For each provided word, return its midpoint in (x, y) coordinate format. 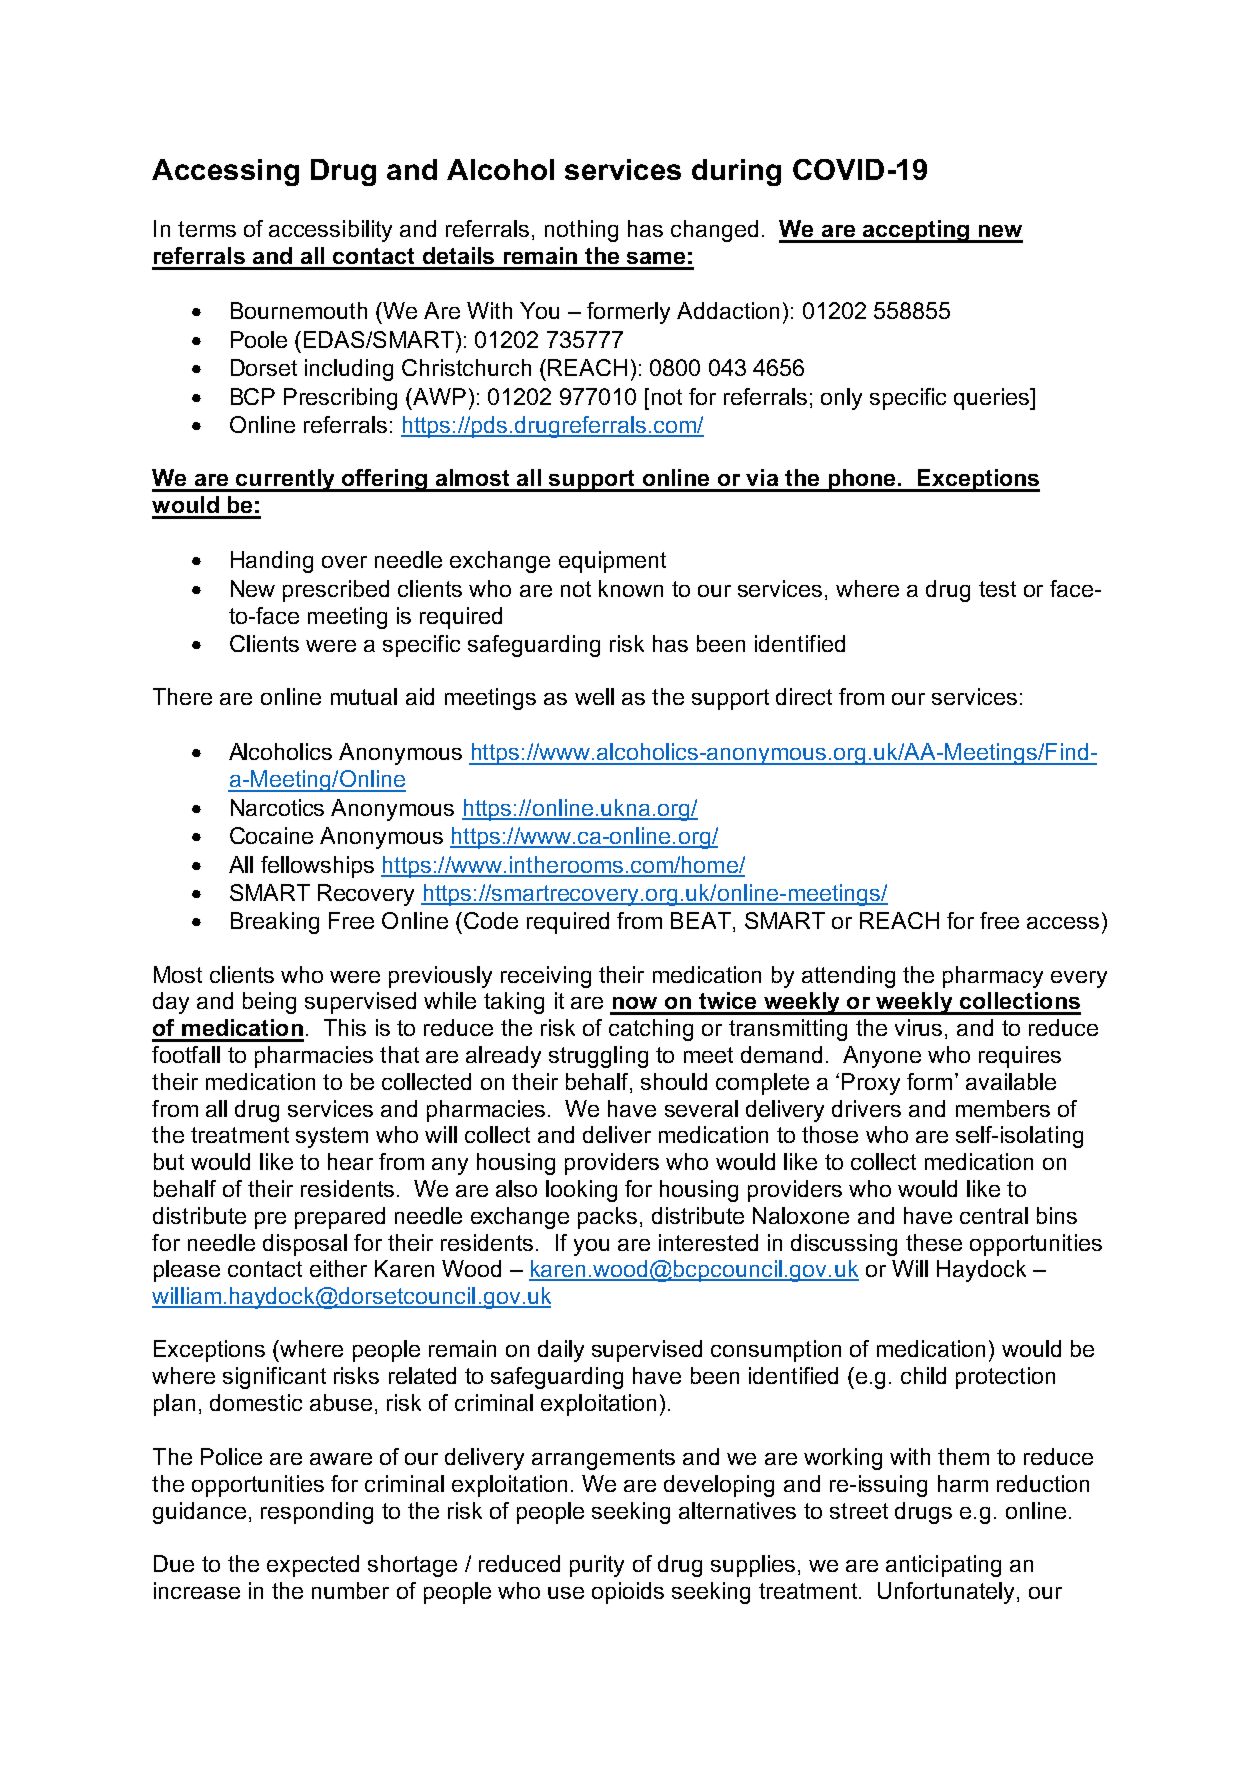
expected (313, 1566)
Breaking (275, 923)
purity (597, 1566)
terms (207, 229)
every (1079, 979)
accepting (916, 231)
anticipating (943, 1566)
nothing (581, 231)
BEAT (701, 920)
